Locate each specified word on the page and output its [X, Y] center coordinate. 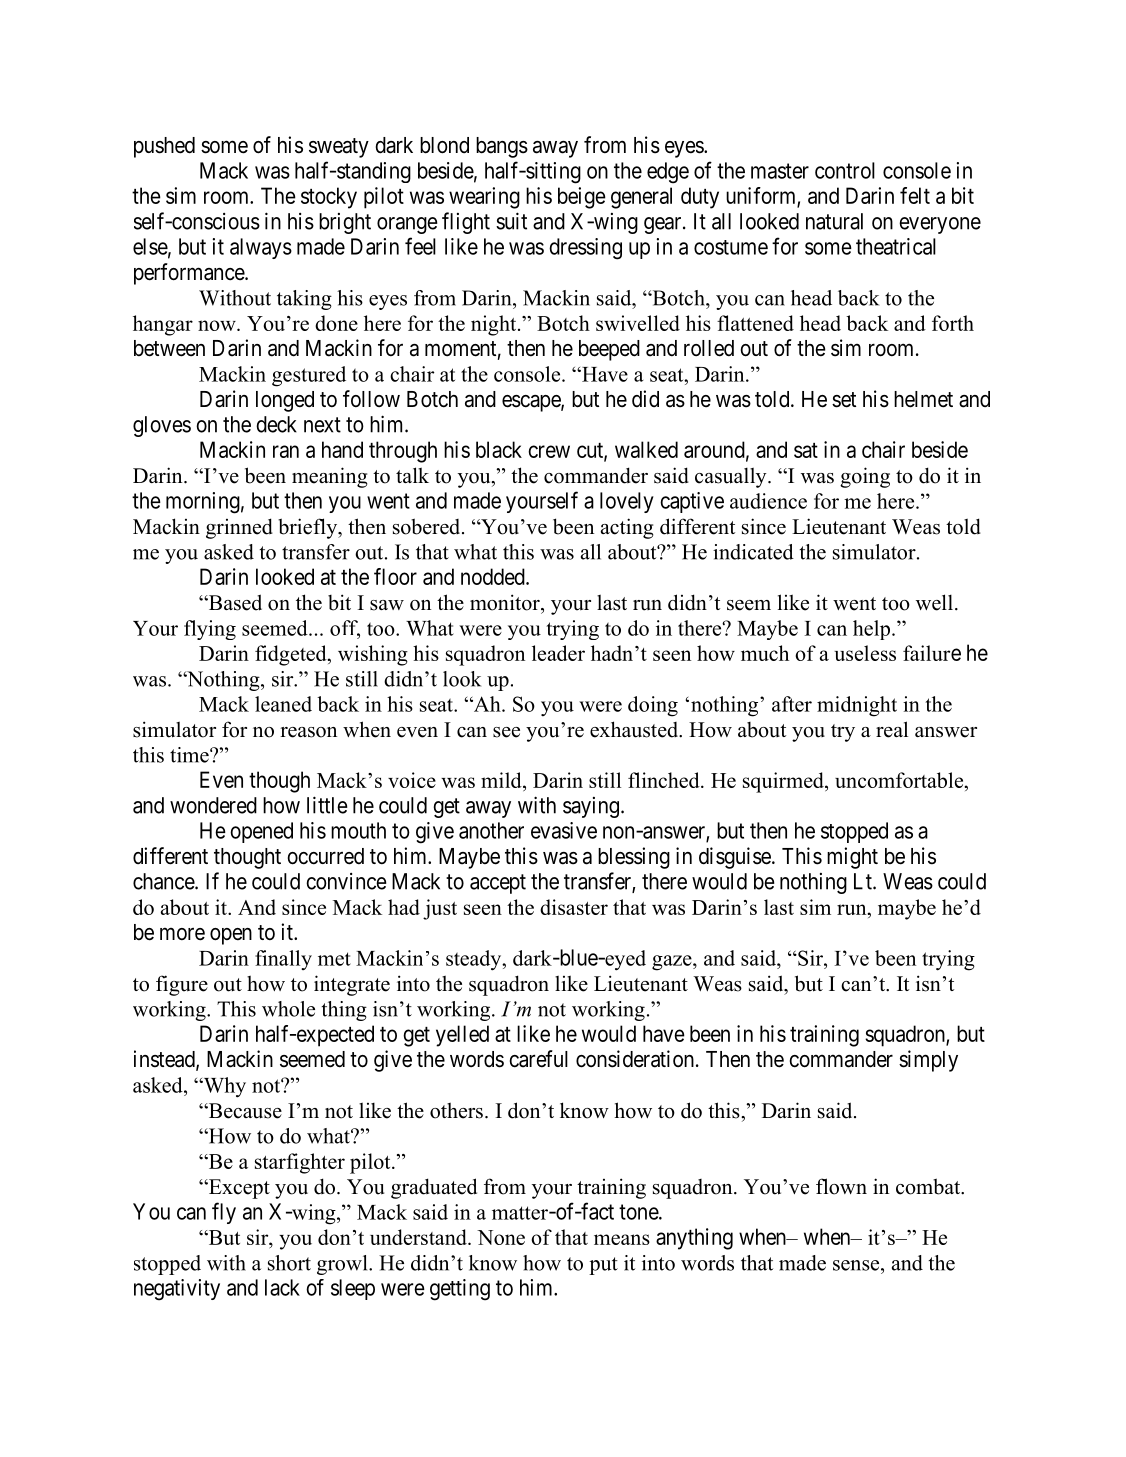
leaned [283, 704]
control [845, 170]
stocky [329, 198]
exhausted [635, 729]
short [289, 1263]
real [892, 729]
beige [582, 198]
